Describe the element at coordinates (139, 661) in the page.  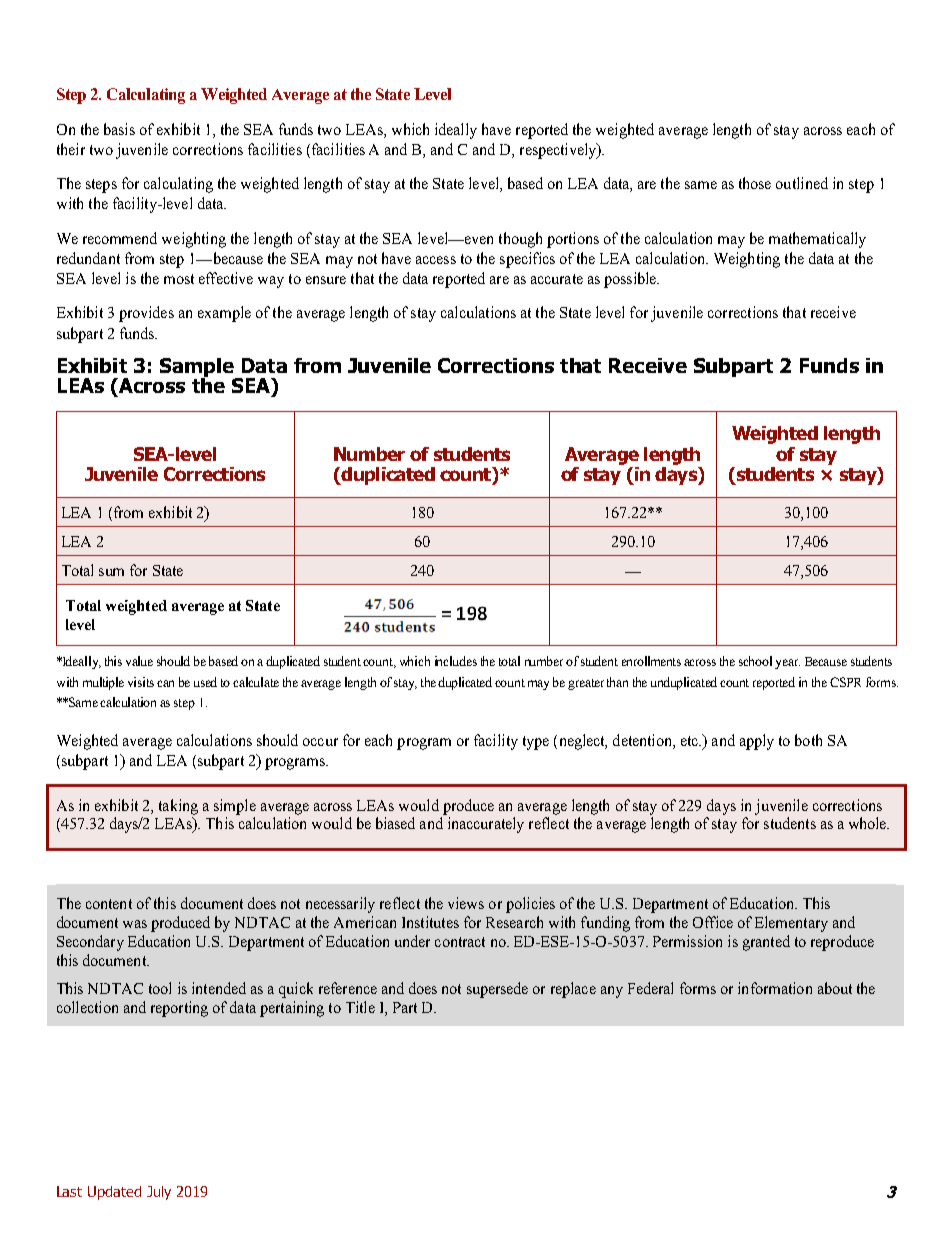
I see `value` at that location.
